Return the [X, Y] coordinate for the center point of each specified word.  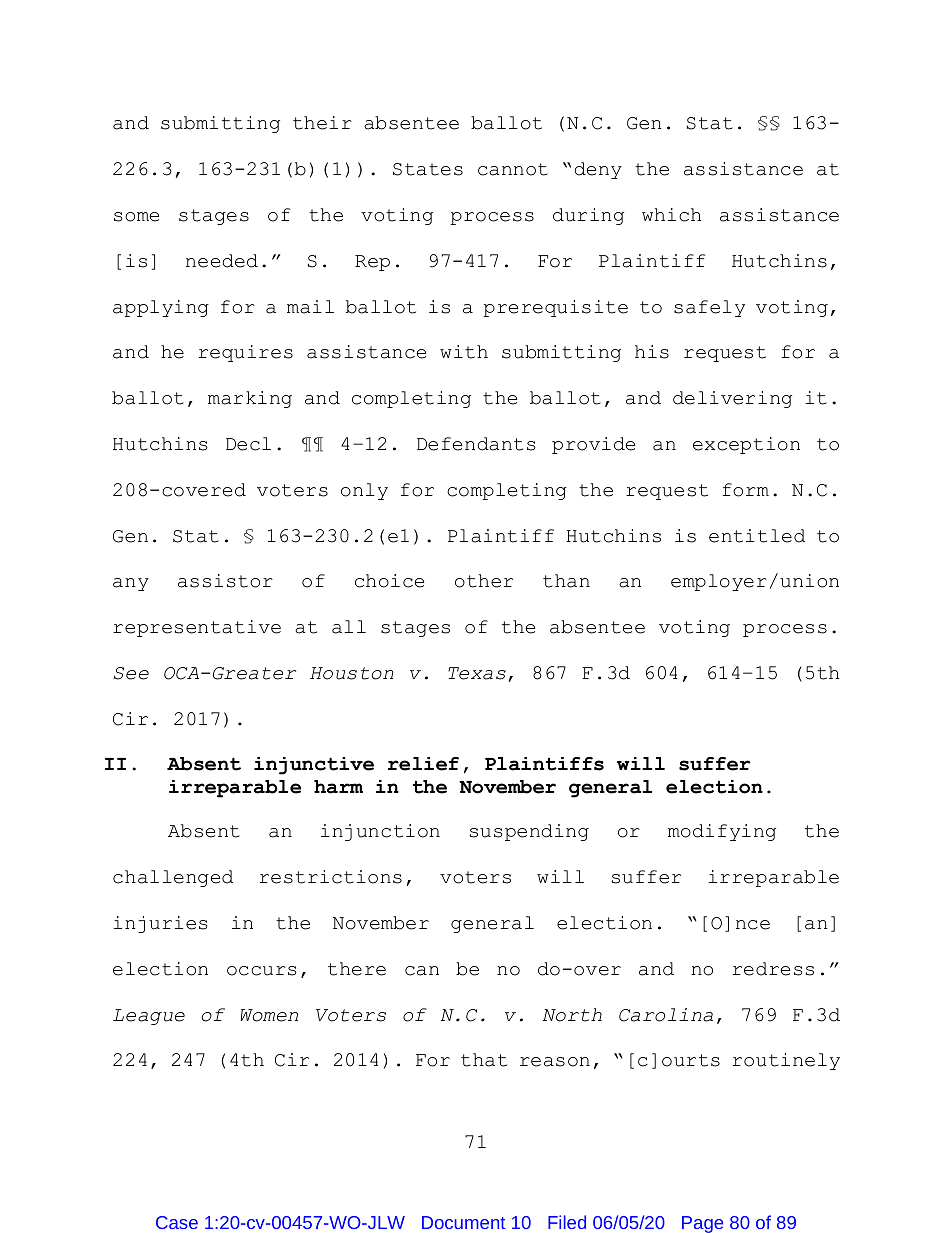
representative [197, 628]
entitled [757, 536]
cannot [513, 169]
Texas [477, 673]
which [672, 215]
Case [177, 1222]
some [136, 217]
